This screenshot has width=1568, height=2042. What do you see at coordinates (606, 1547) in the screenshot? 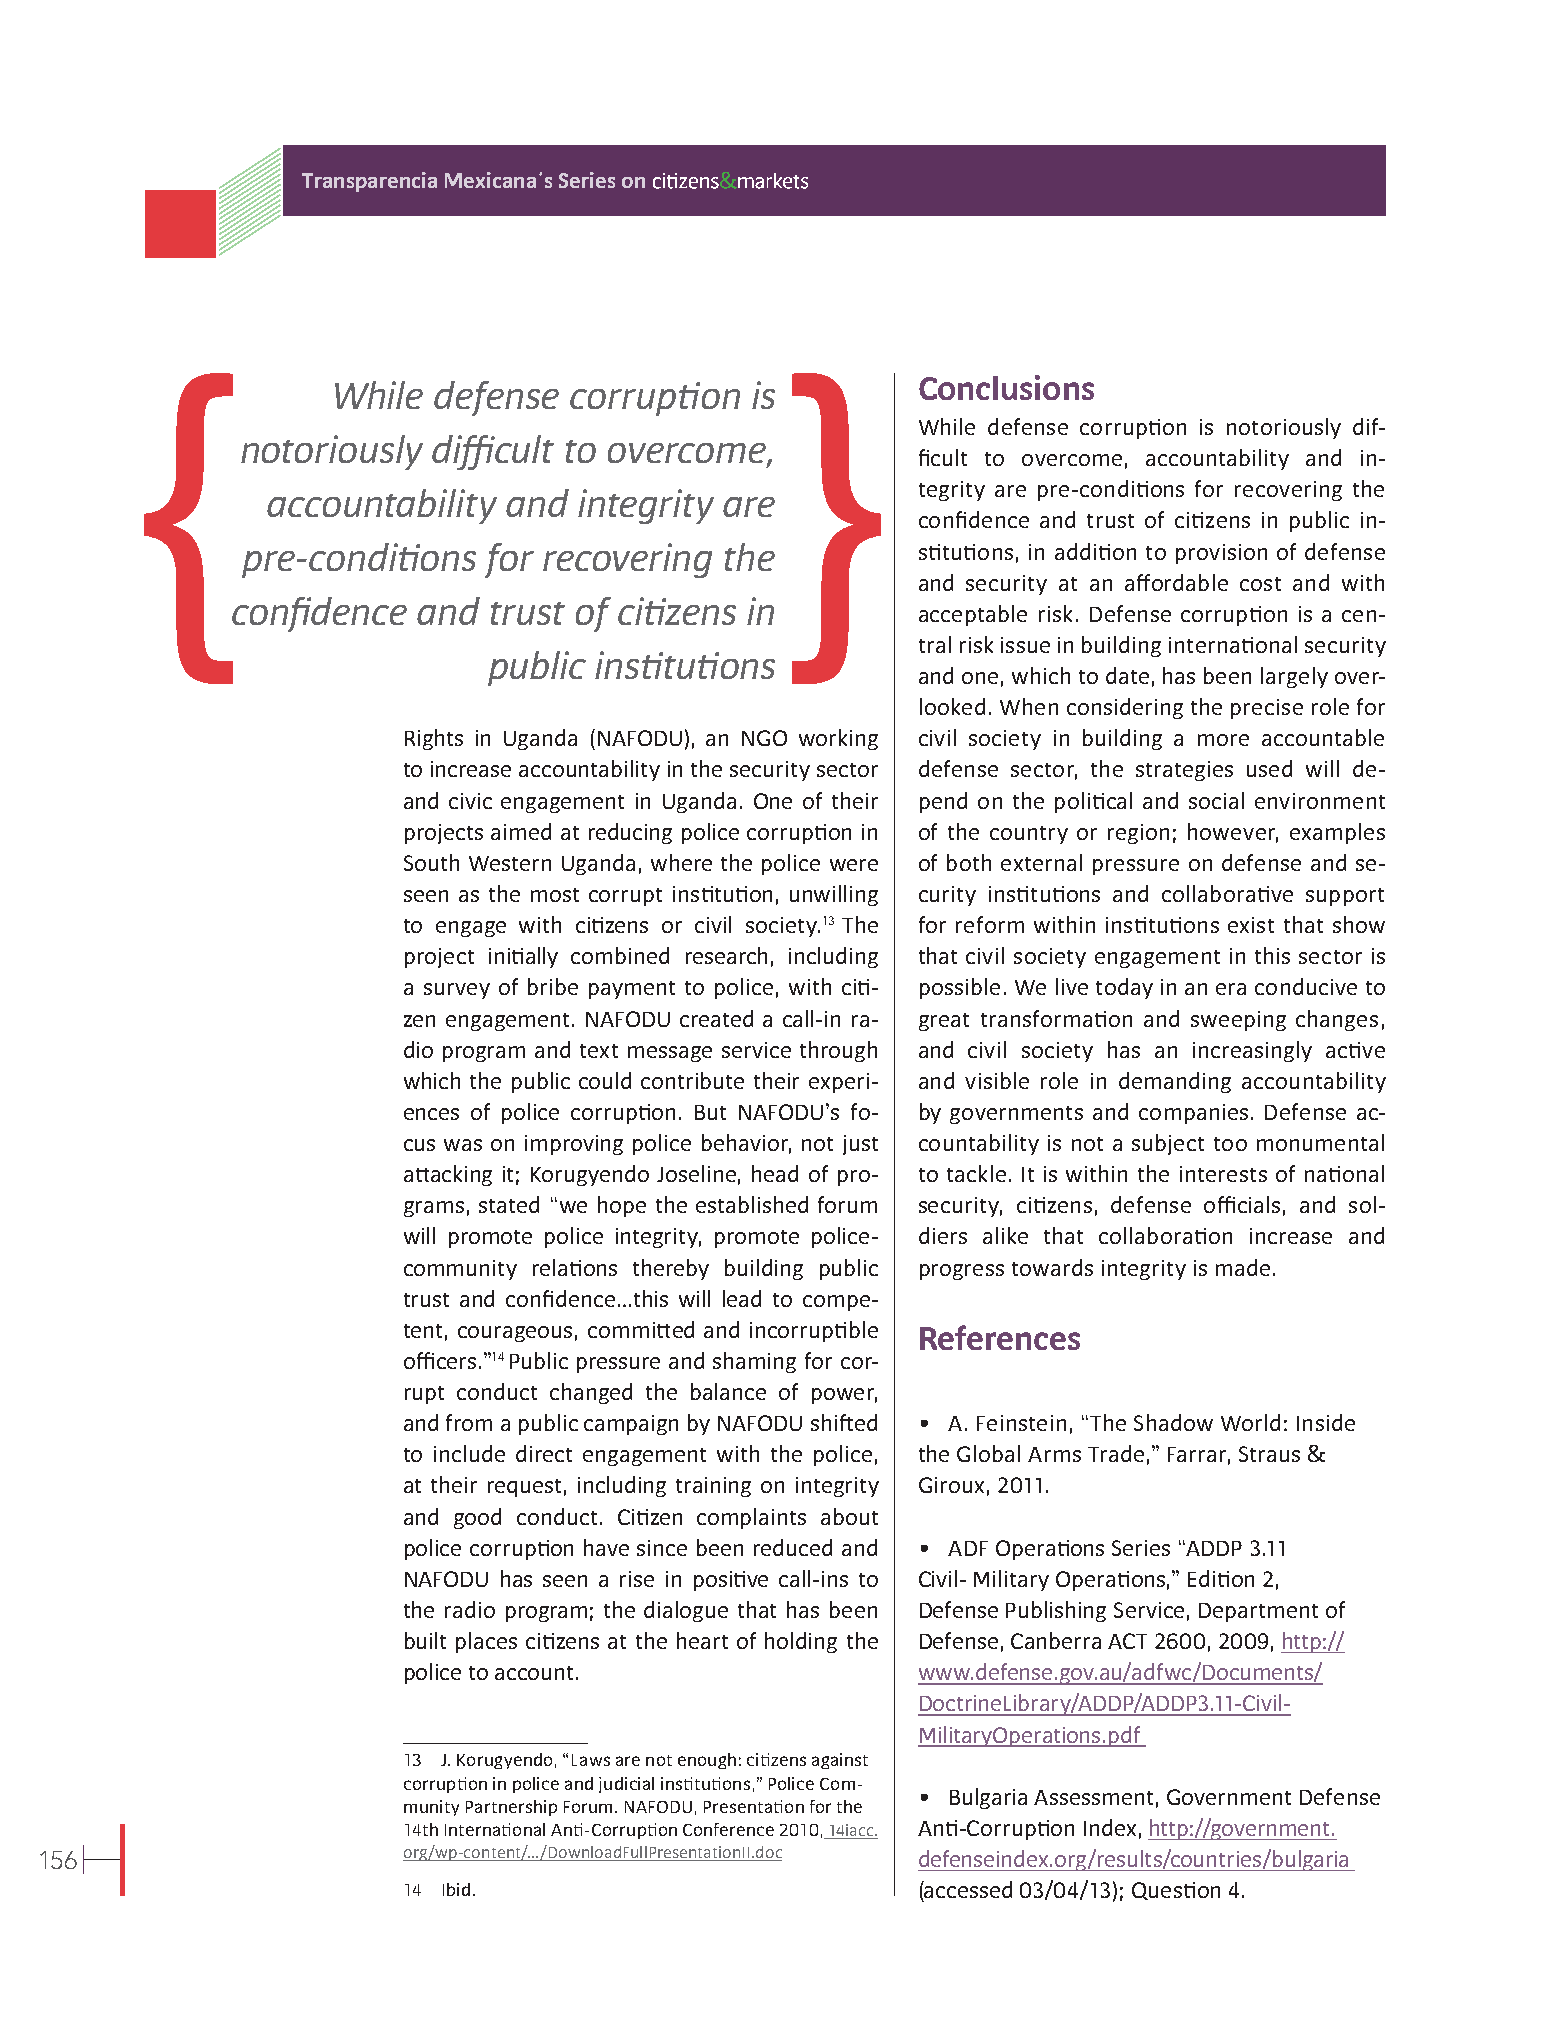
I see `have` at bounding box center [606, 1547].
